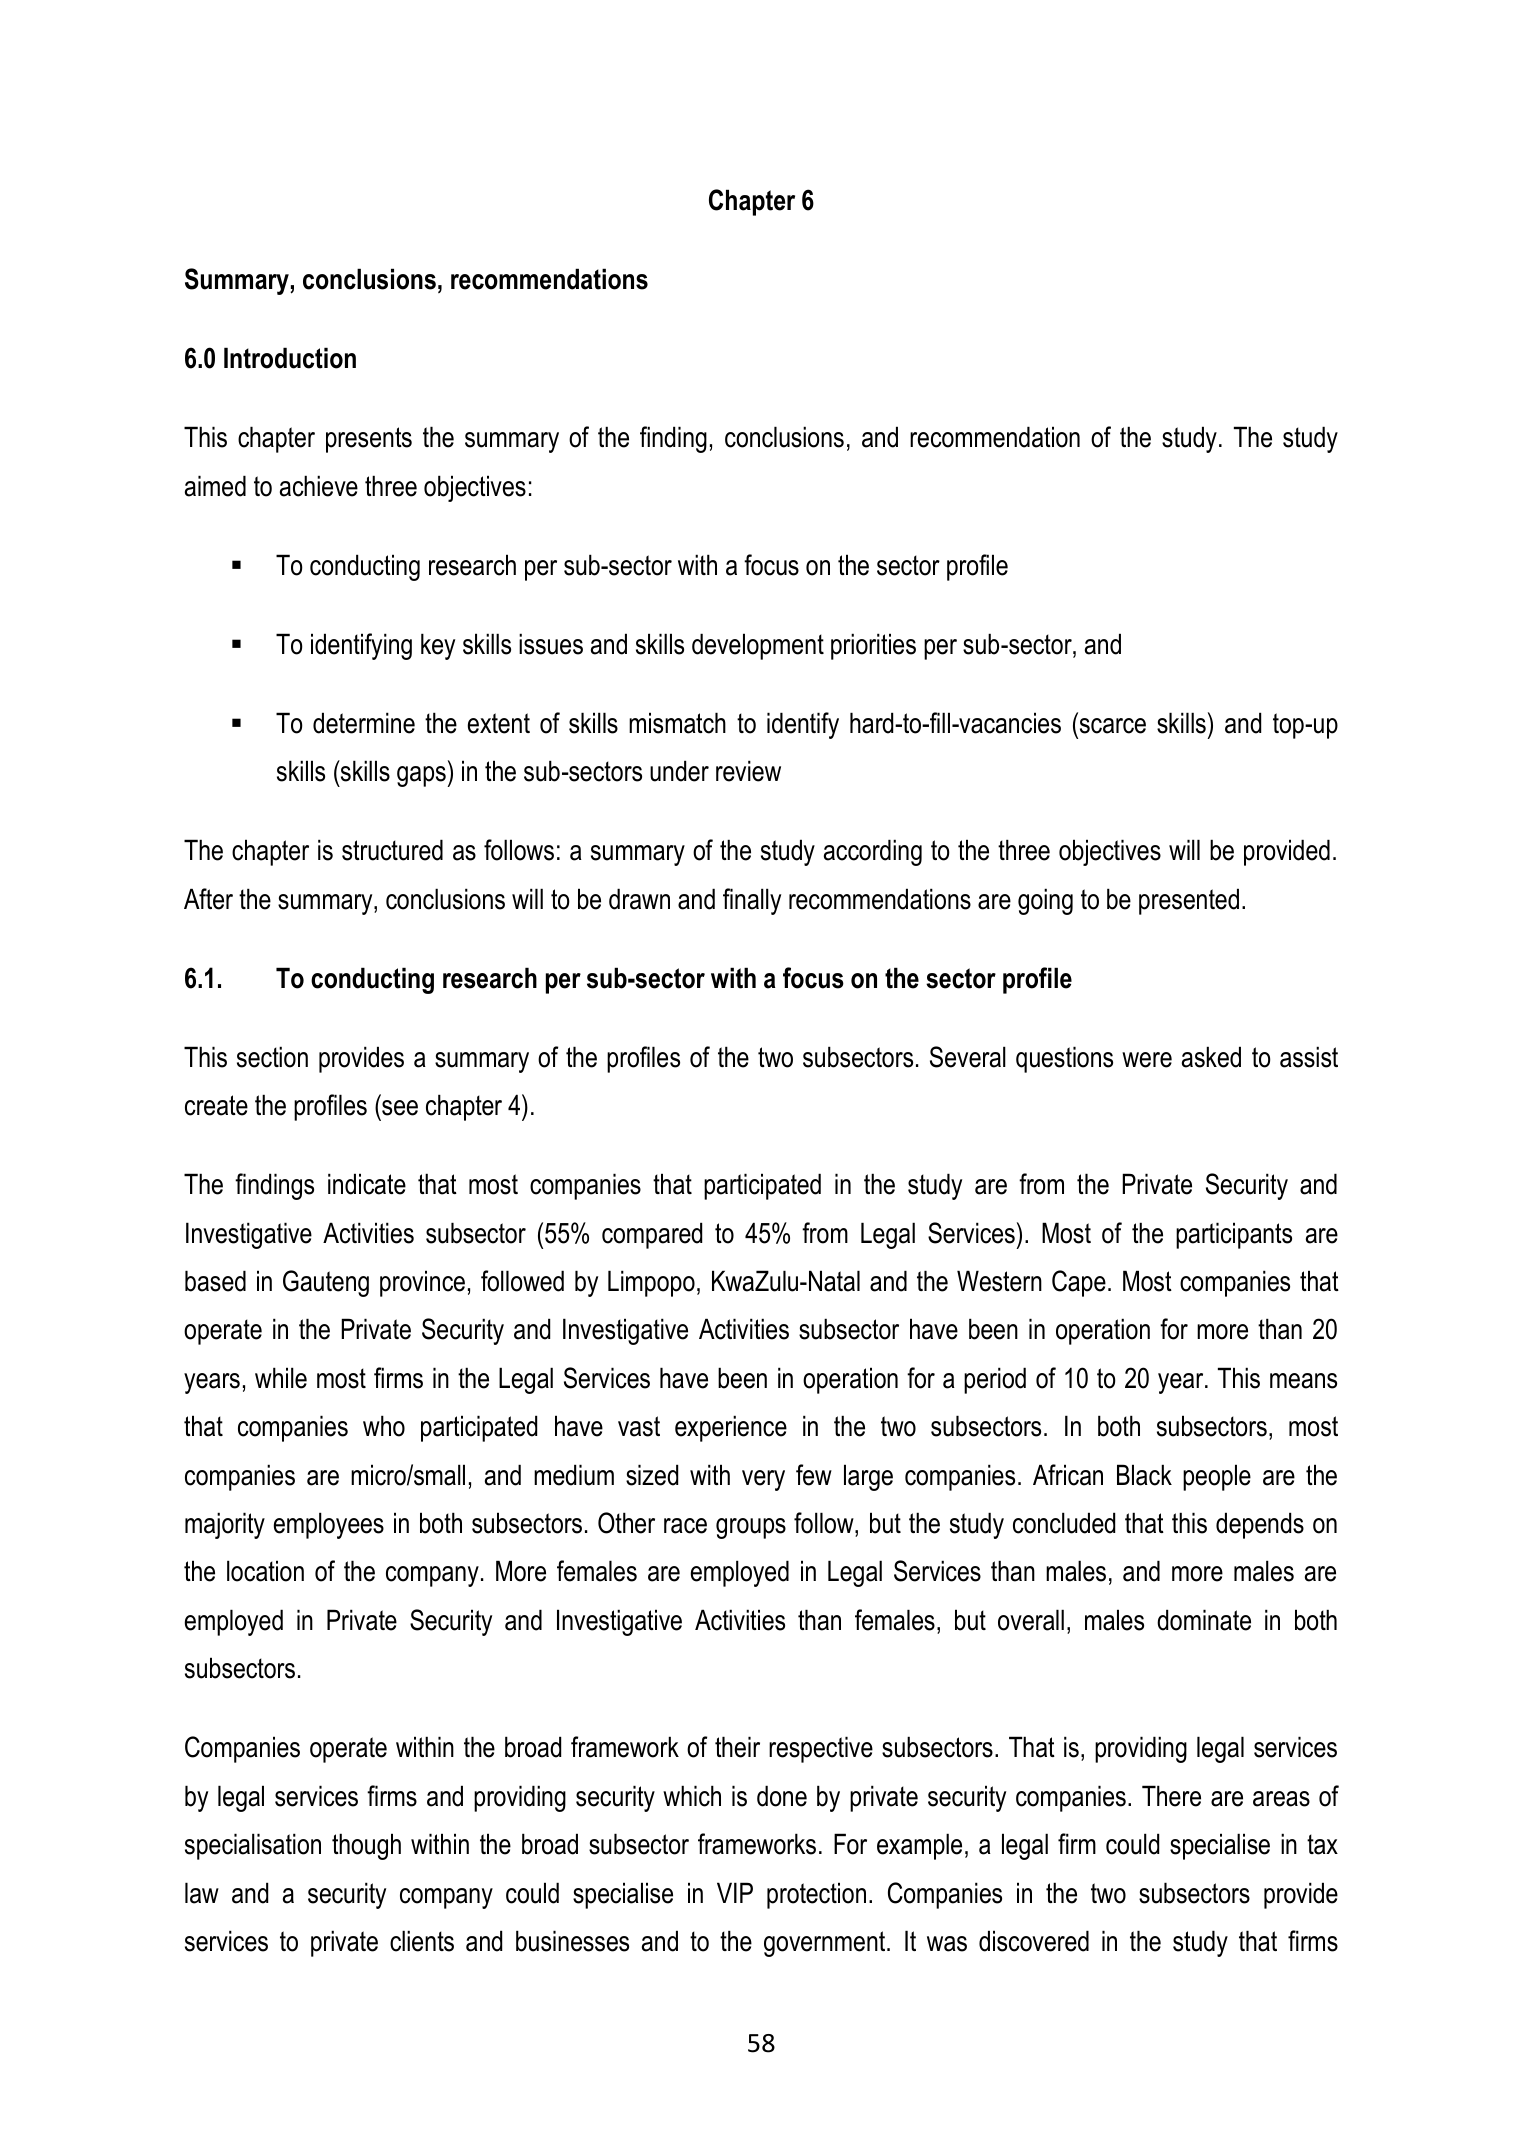 This screenshot has width=1522, height=2152. What do you see at coordinates (758, 646) in the screenshot?
I see `development` at bounding box center [758, 646].
